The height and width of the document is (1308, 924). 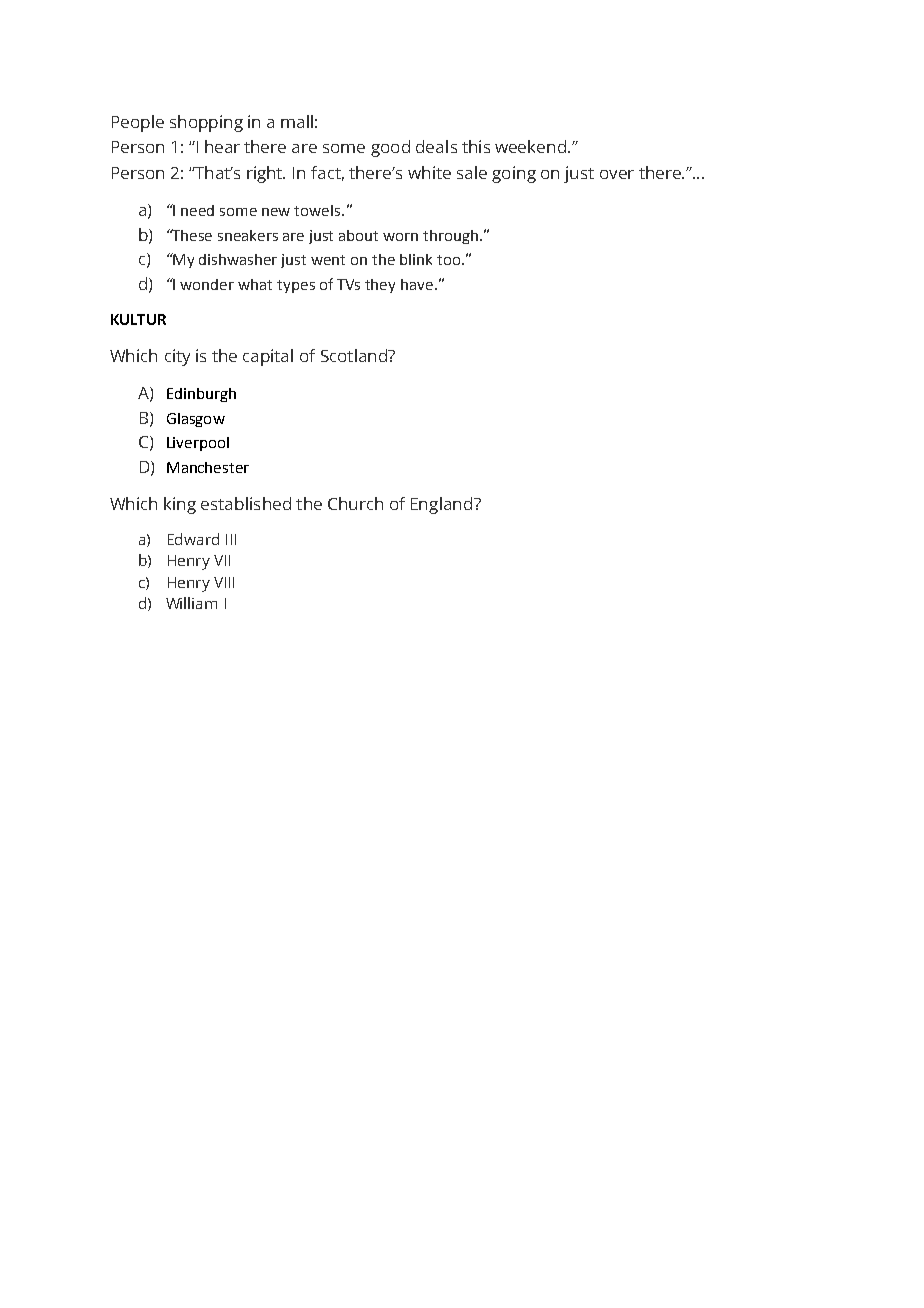 I want to click on they, so click(x=380, y=286).
